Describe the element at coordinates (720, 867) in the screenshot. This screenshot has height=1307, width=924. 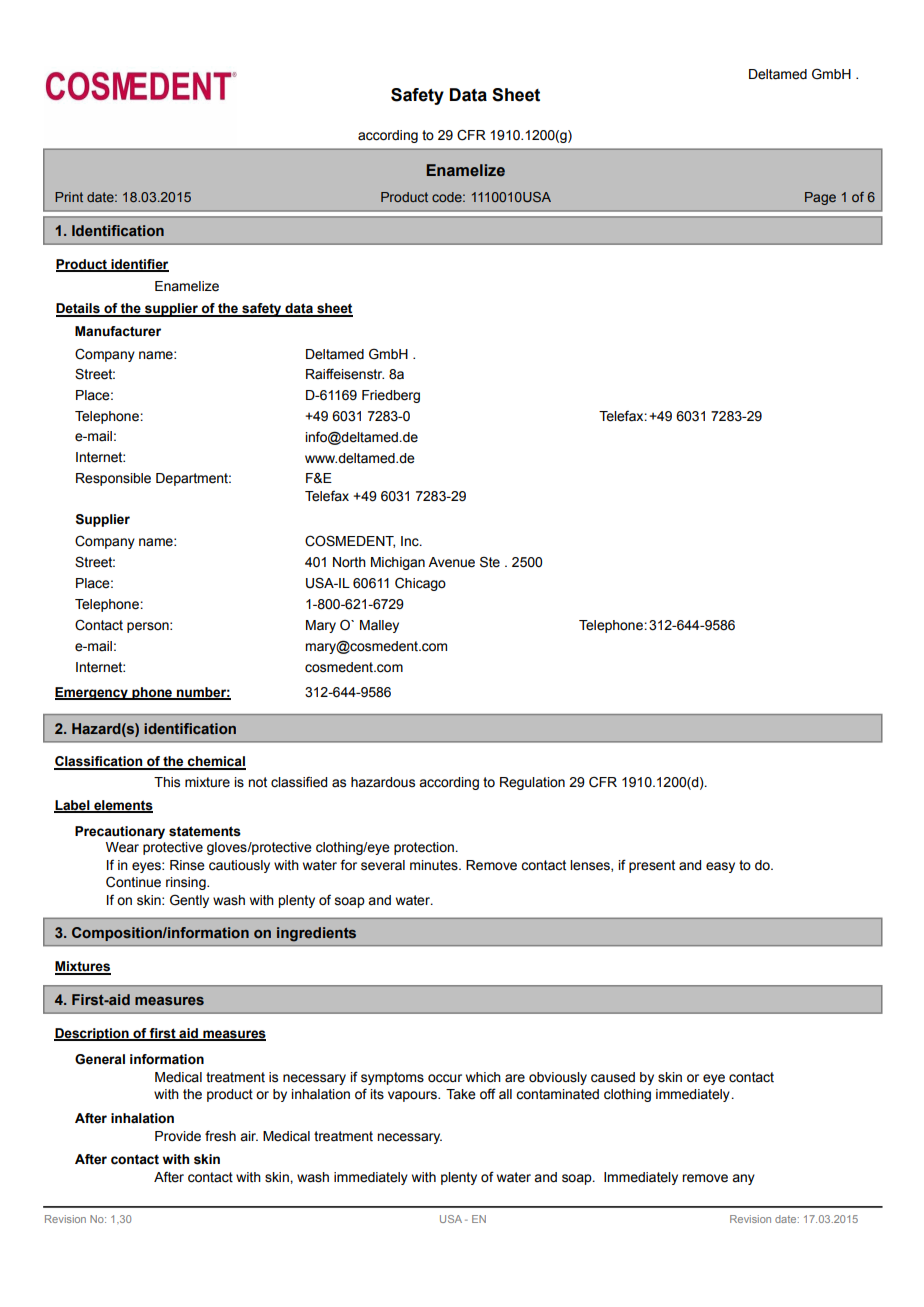
I see `easy` at that location.
